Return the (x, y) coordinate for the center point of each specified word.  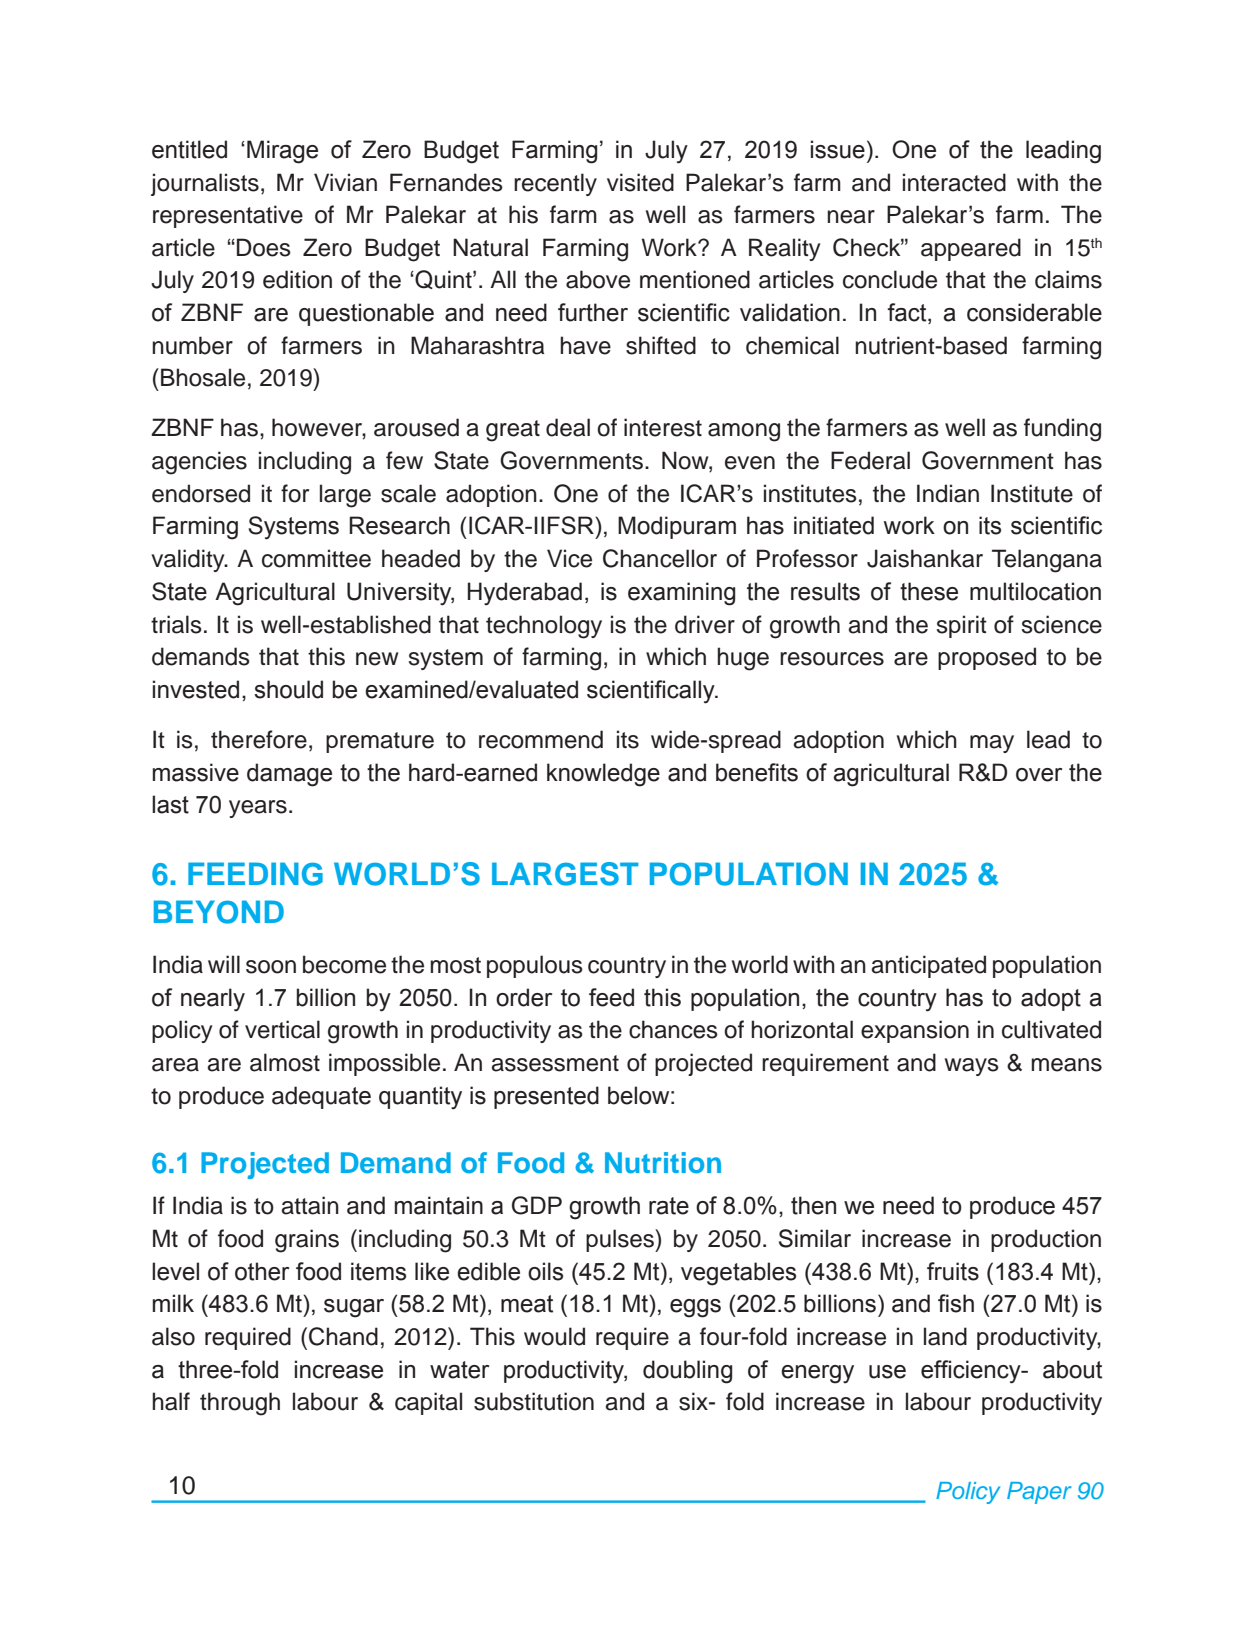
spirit (962, 626)
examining (681, 594)
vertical (282, 1029)
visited (640, 182)
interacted (954, 182)
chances (673, 1029)
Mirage (282, 152)
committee (316, 558)
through (240, 1404)
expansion (915, 1031)
